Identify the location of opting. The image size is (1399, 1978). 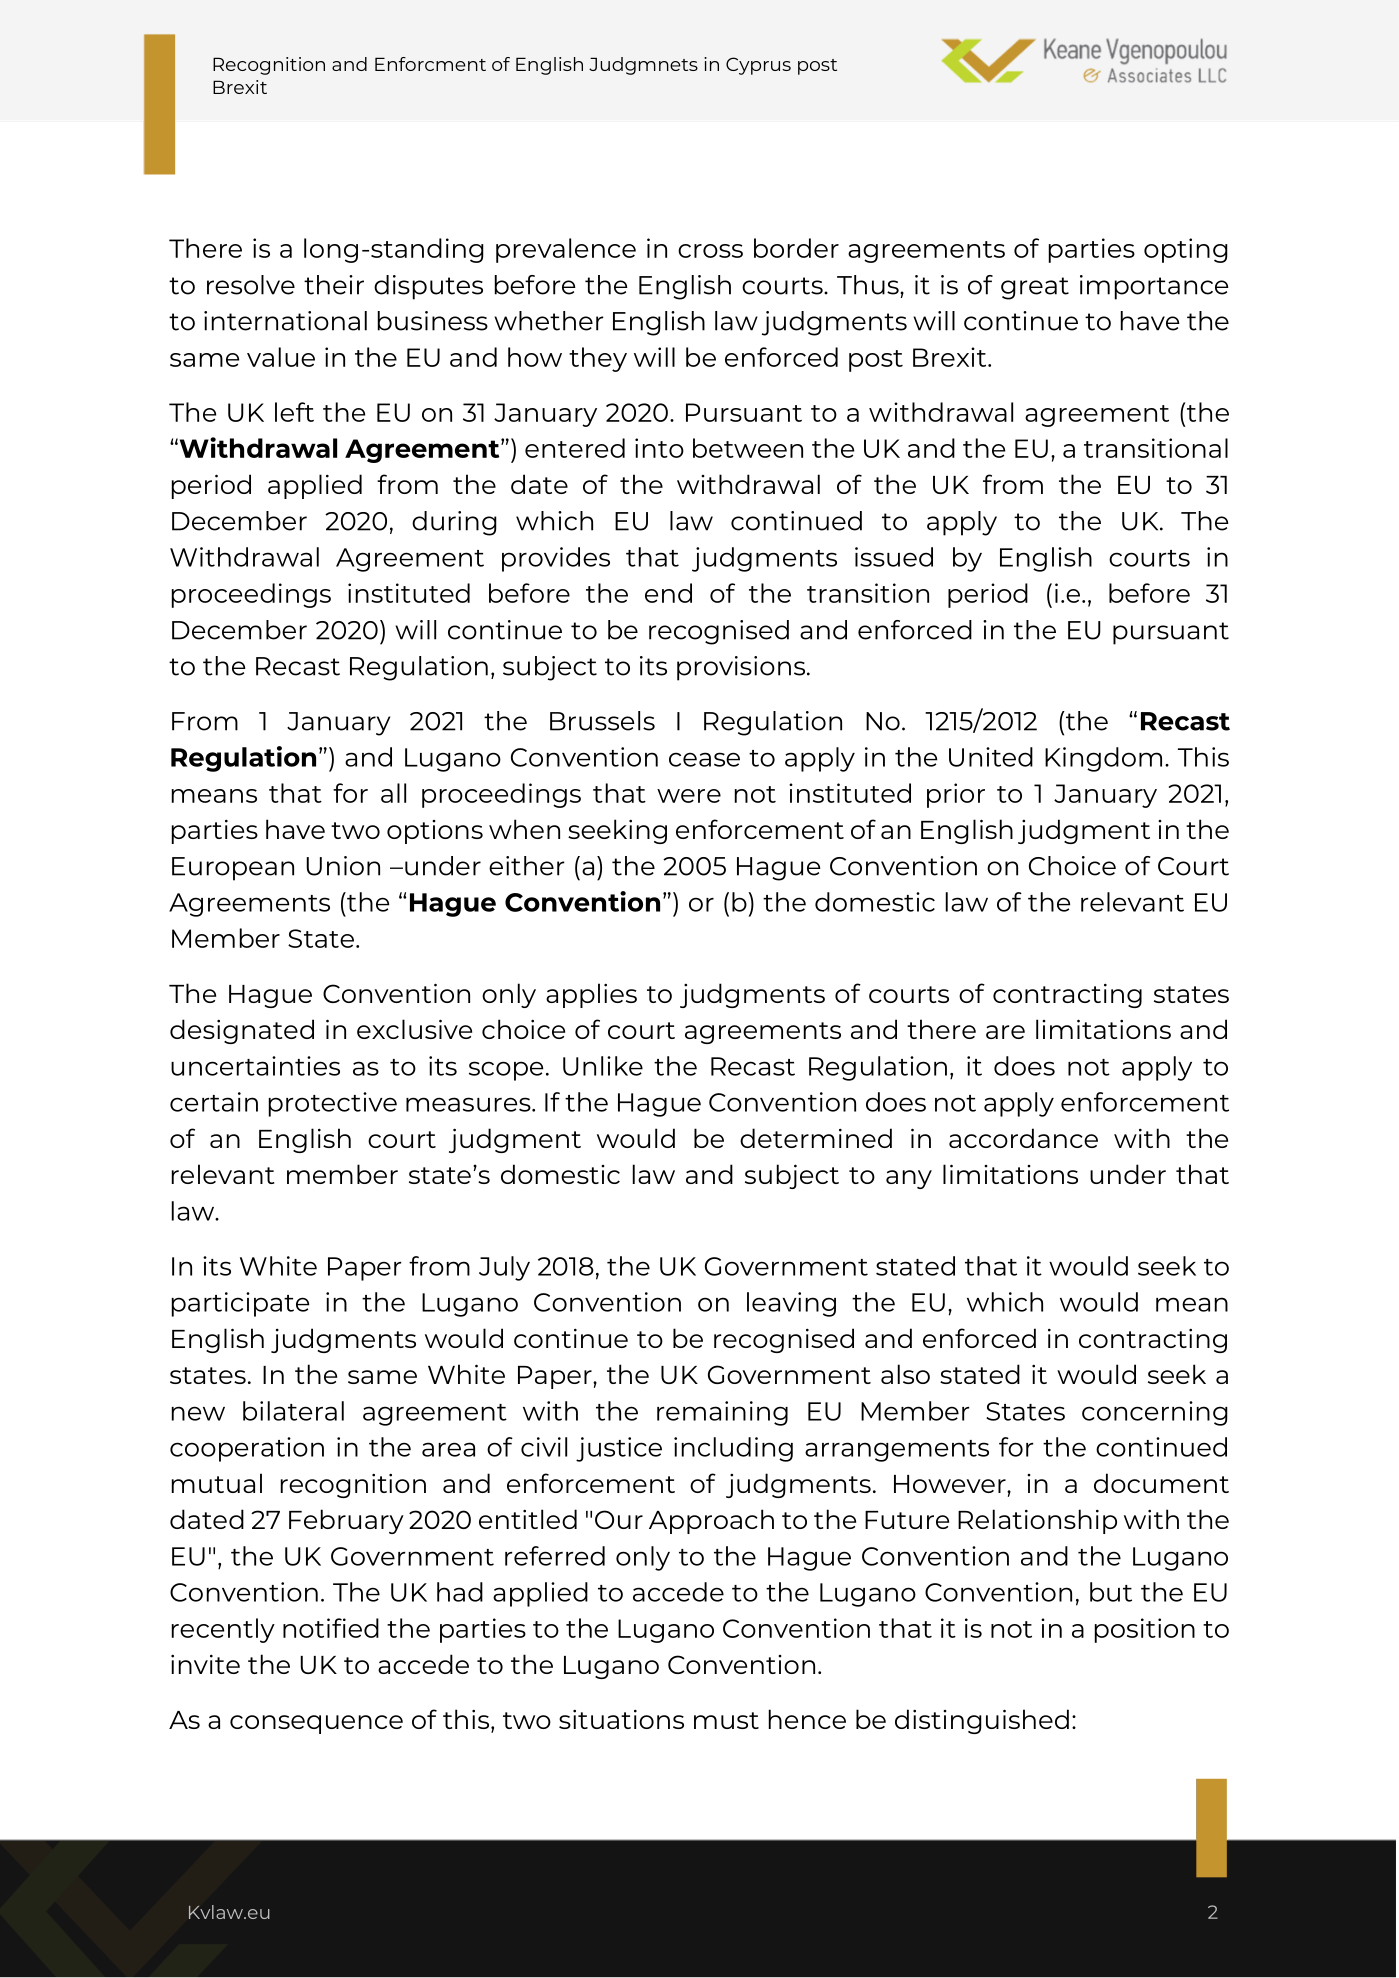
(1186, 250).
